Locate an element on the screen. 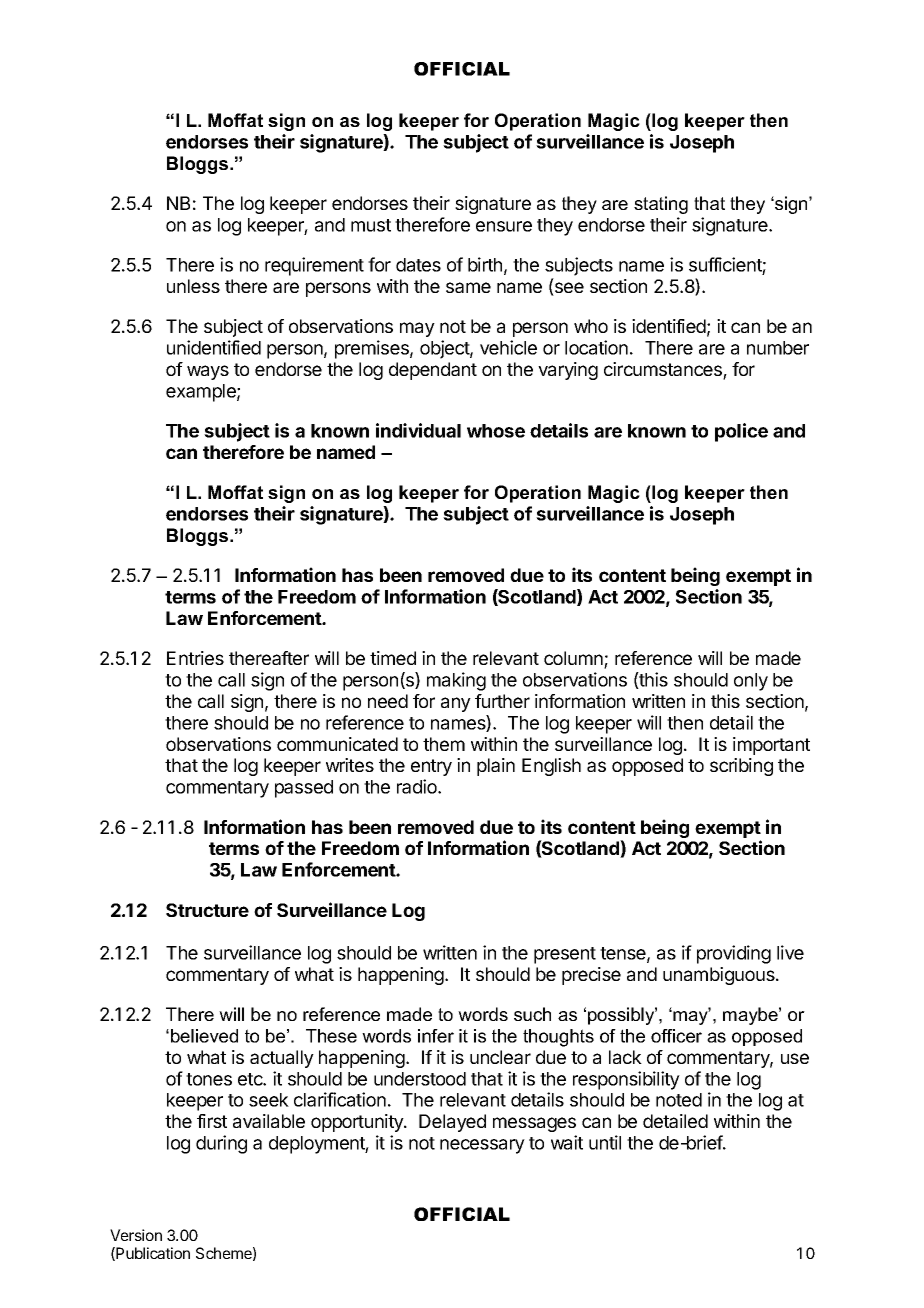 This screenshot has width=924, height=1308. providing is located at coordinates (734, 954).
